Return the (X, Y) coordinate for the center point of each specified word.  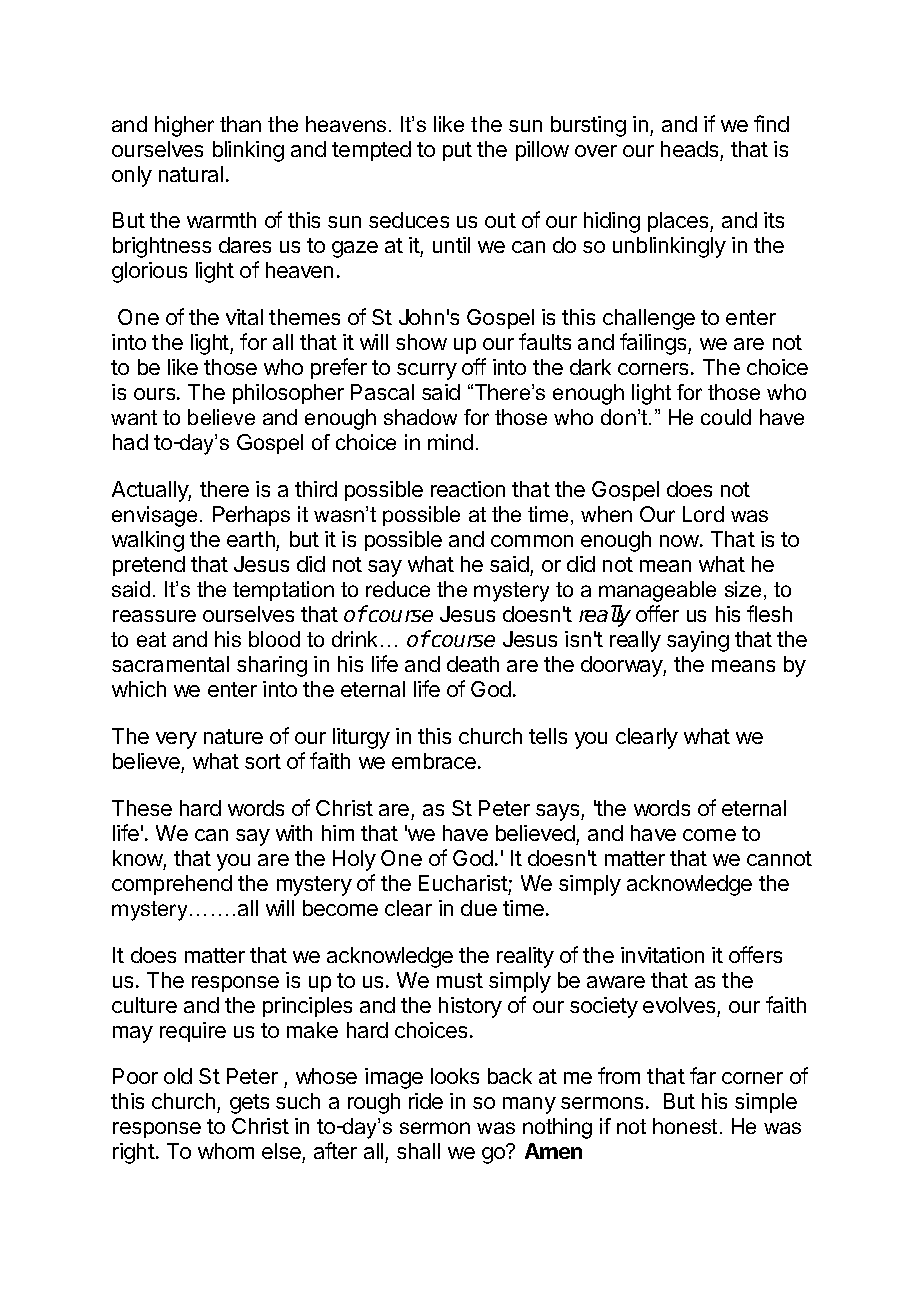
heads (689, 149)
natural (191, 174)
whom (226, 1151)
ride (426, 1101)
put (457, 151)
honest (685, 1126)
